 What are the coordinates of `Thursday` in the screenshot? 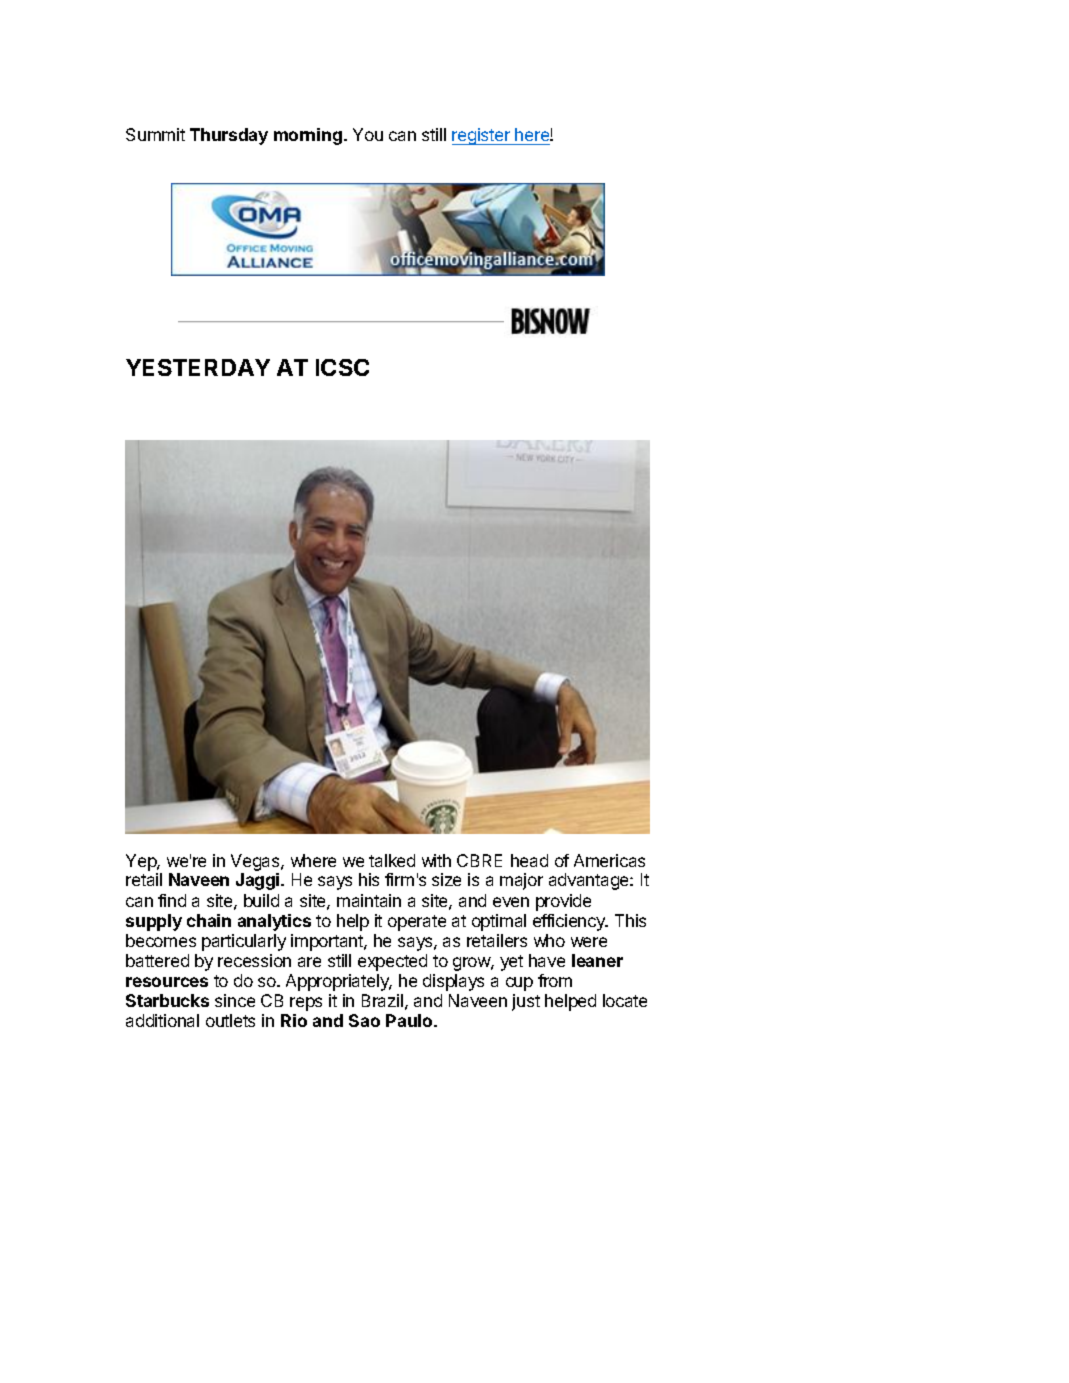 It's located at (229, 136).
